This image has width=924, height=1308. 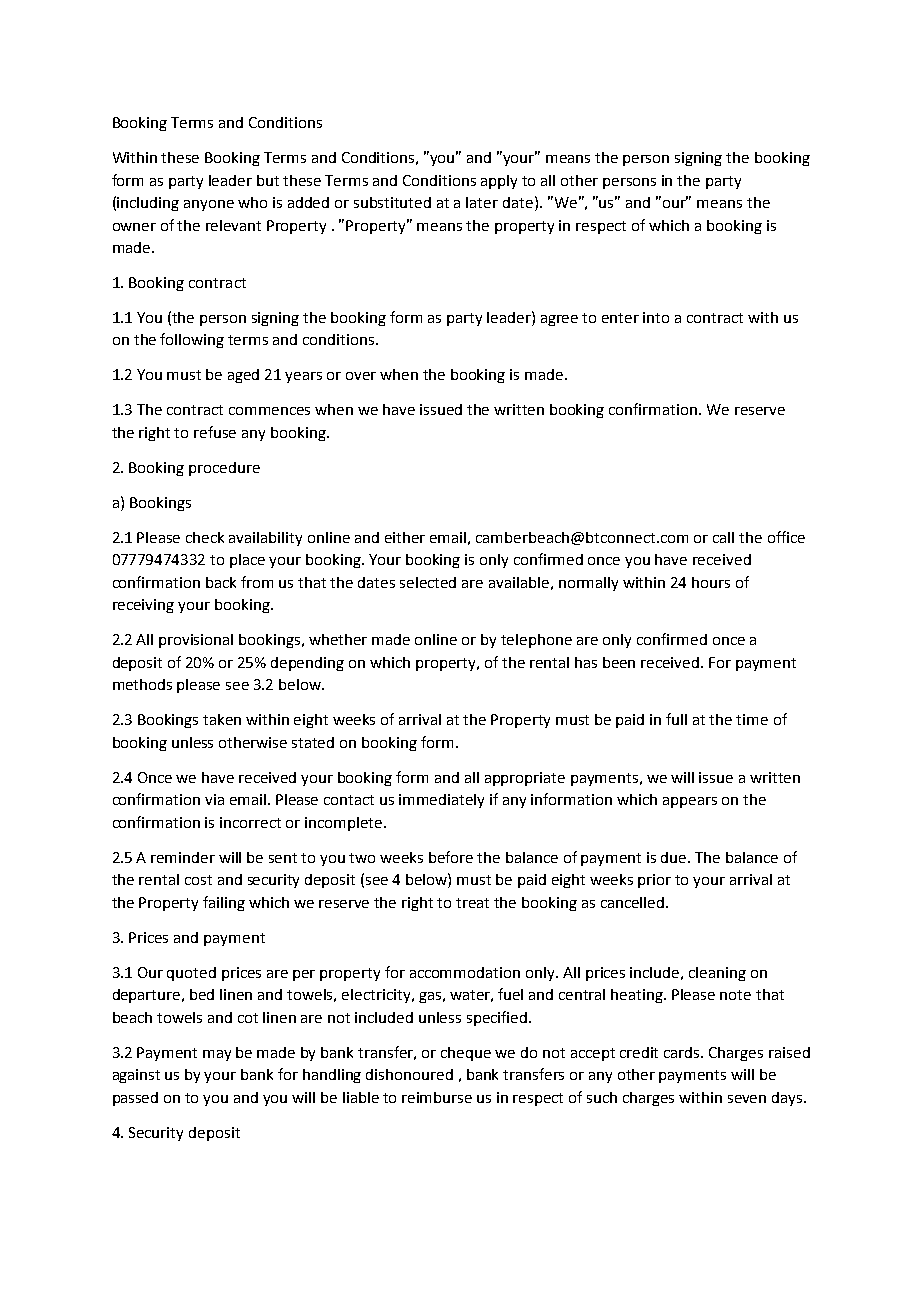 I want to click on anyone, so click(x=209, y=205).
